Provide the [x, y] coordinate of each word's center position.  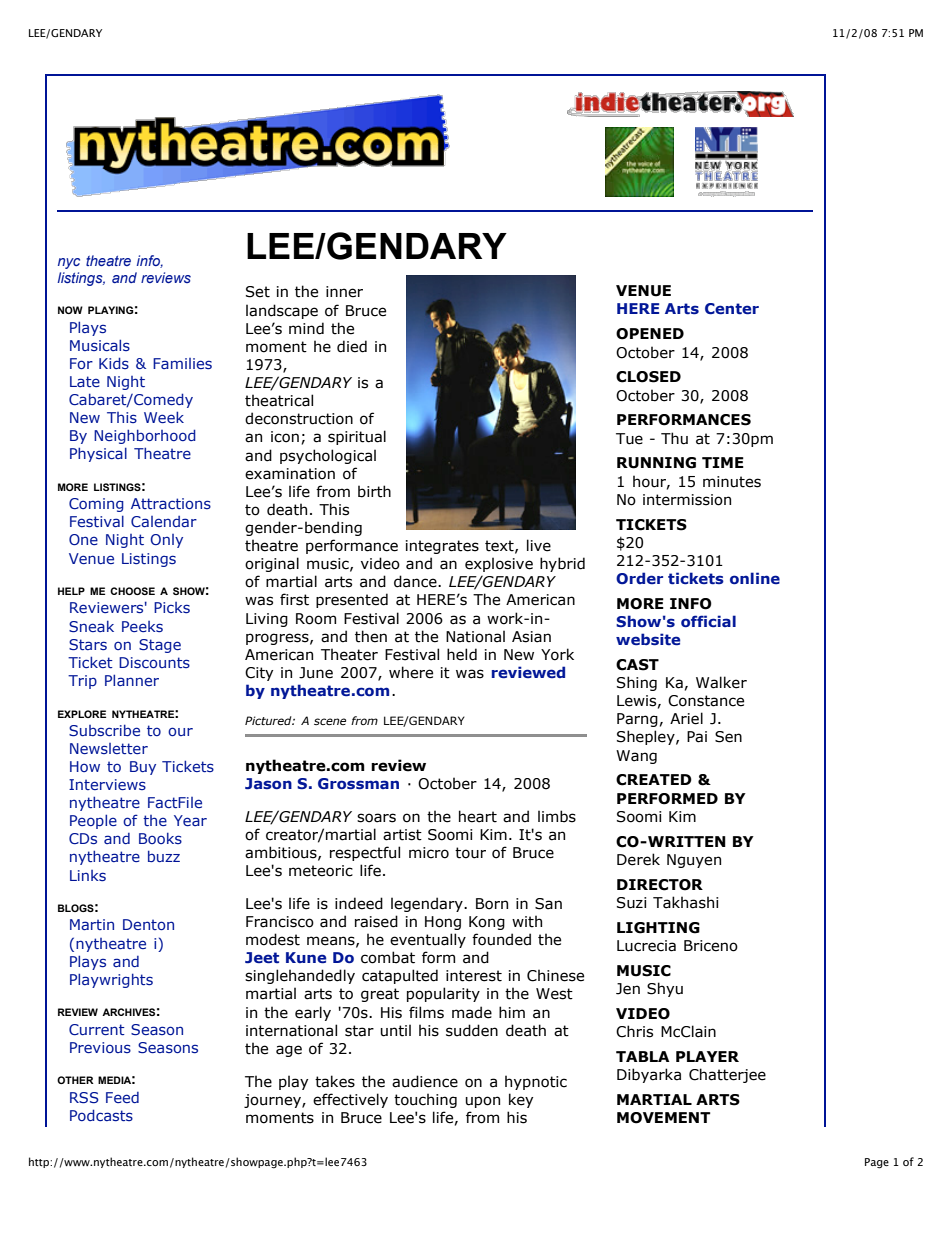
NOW [70, 310]
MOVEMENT [664, 1118]
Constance [706, 701]
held [462, 654]
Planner [132, 680]
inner [344, 292]
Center [732, 308]
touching [425, 1100]
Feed [122, 1097]
